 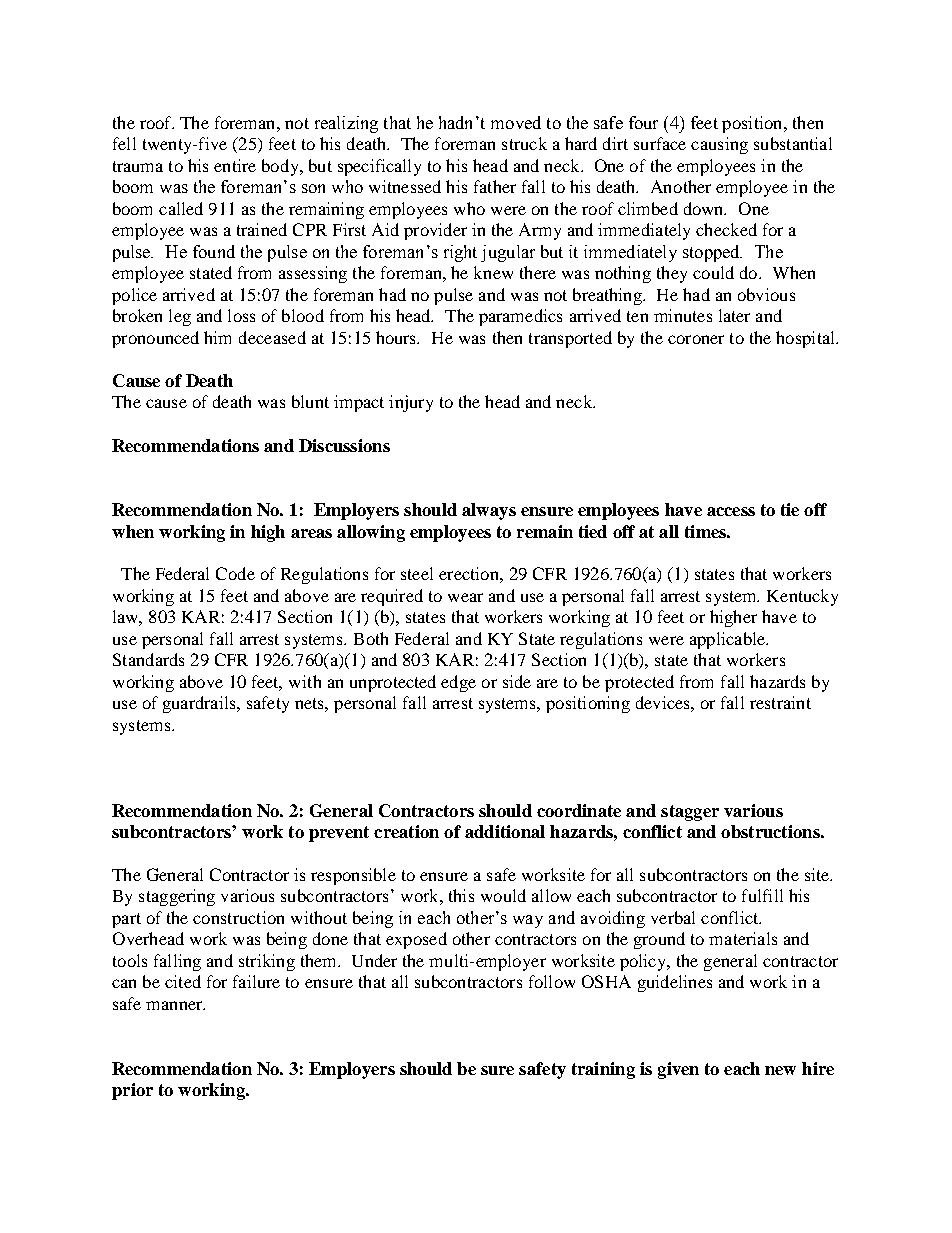 I want to click on him, so click(x=217, y=337).
